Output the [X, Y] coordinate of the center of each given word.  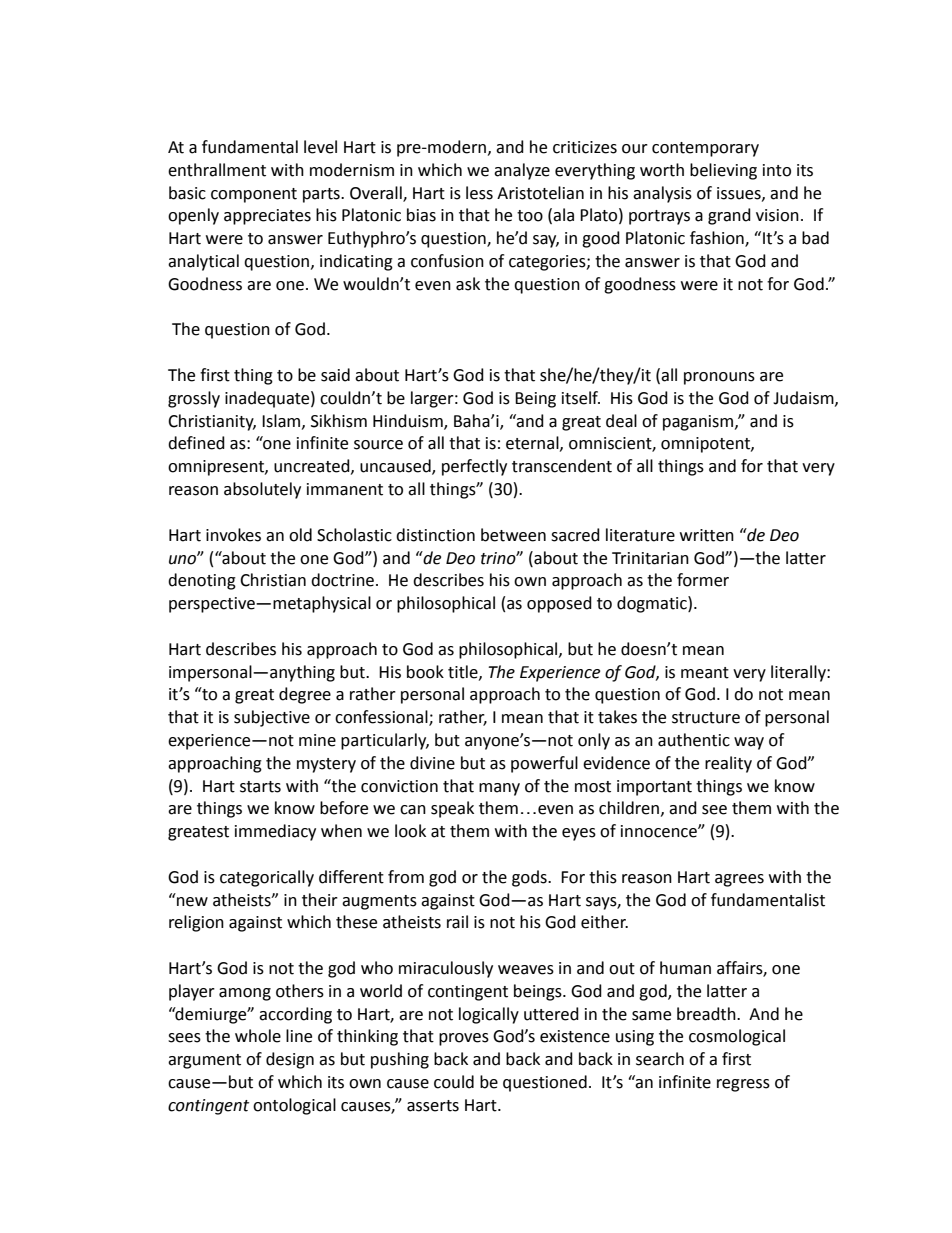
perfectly [474, 467]
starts [260, 787]
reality [728, 764]
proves [464, 1039]
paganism [699, 423]
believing [723, 171]
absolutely [262, 490]
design [290, 1060]
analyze [522, 171]
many [499, 789]
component [254, 195]
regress [743, 1085]
